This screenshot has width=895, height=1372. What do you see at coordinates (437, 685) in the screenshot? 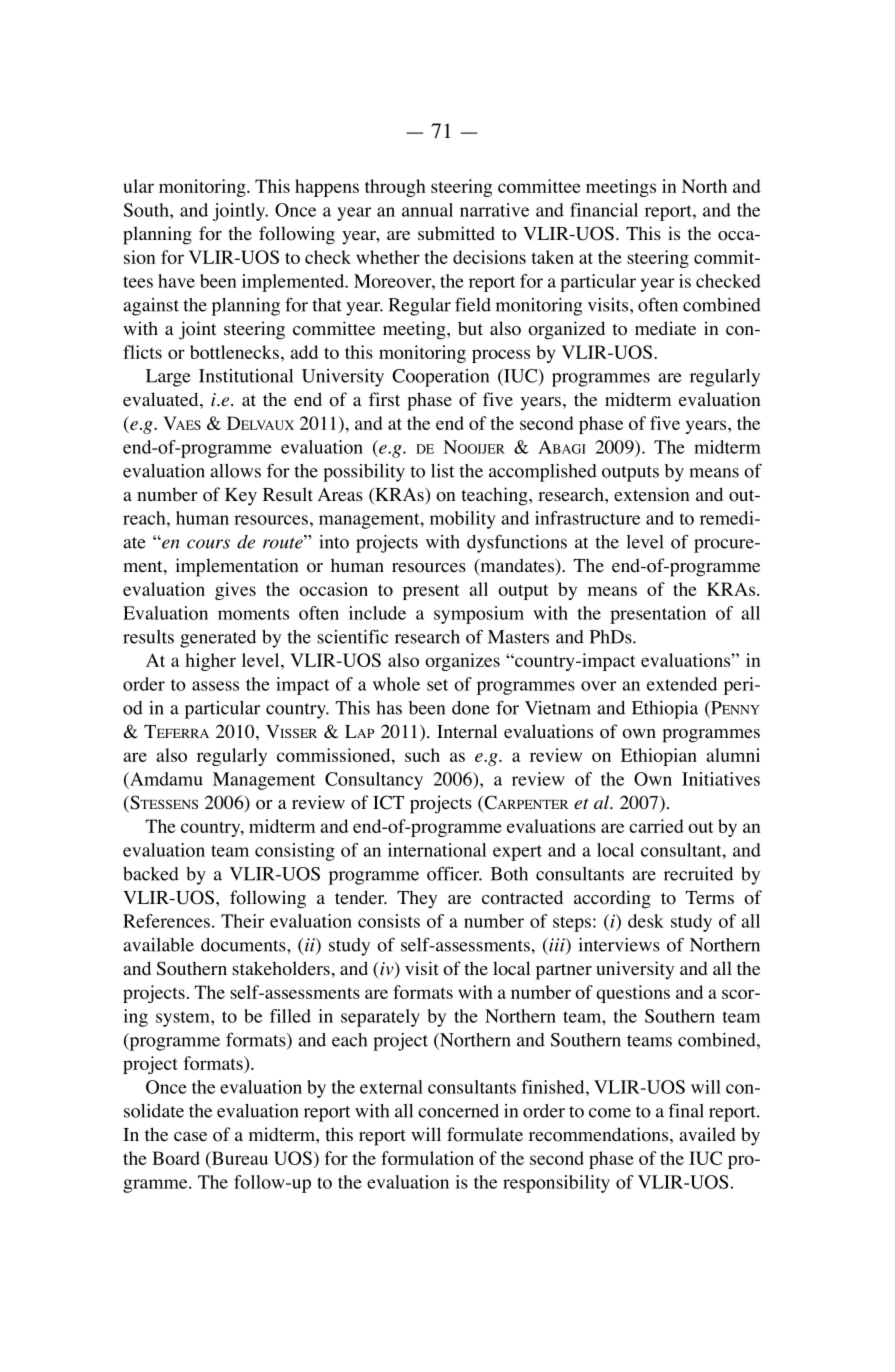
I see `set` at bounding box center [437, 685].
